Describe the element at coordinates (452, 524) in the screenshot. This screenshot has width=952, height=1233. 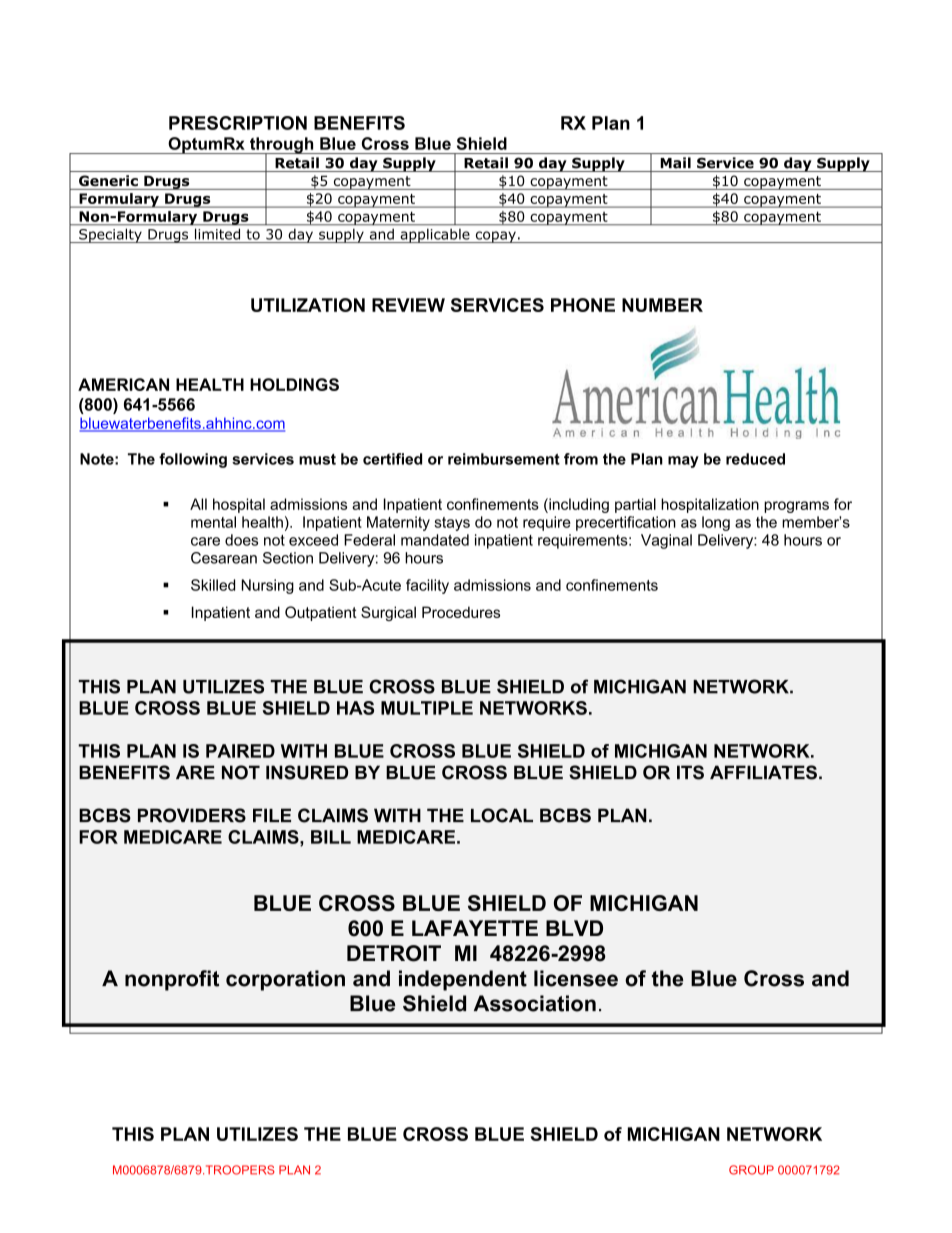
I see `stays` at that location.
